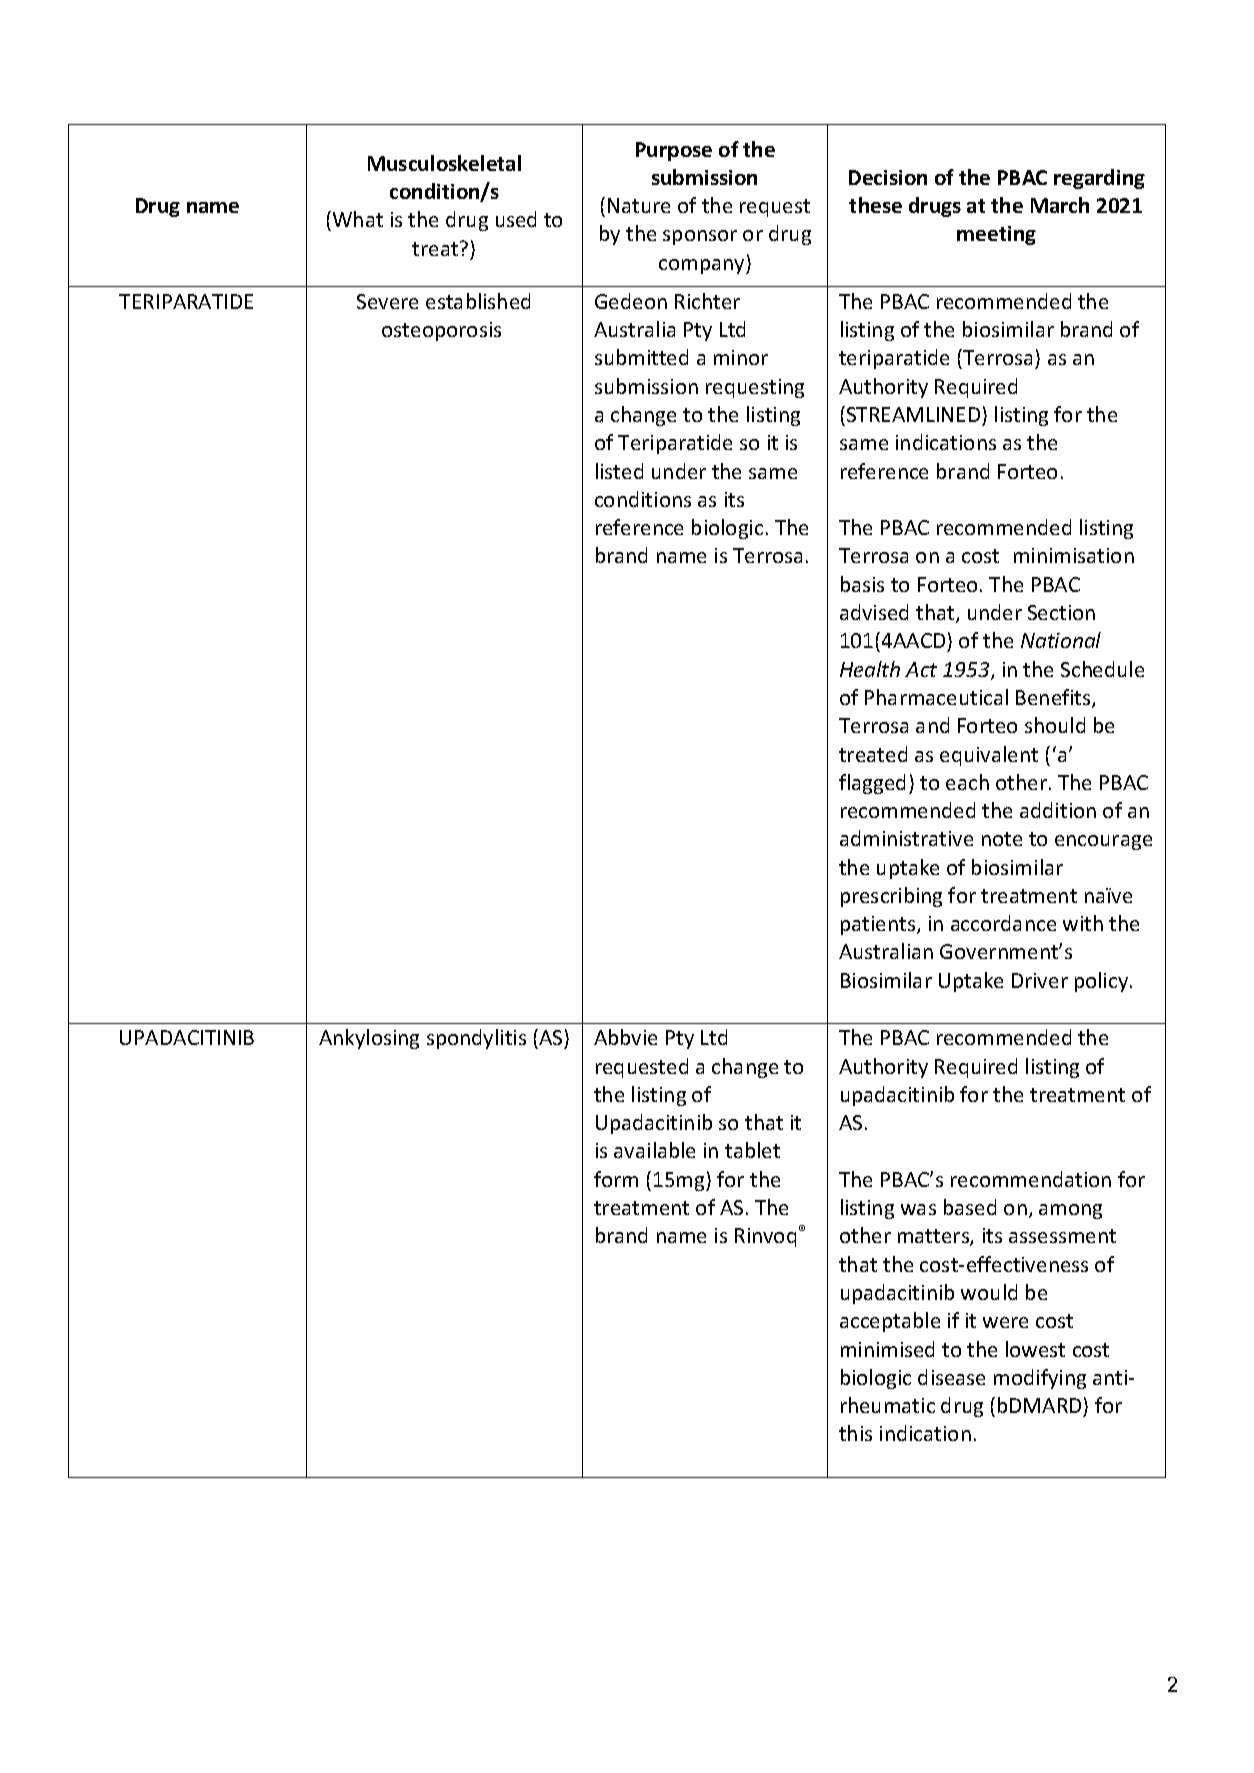 Image resolution: width=1254 pixels, height=1773 pixels. Describe the element at coordinates (1060, 205) in the screenshot. I see `March` at that location.
